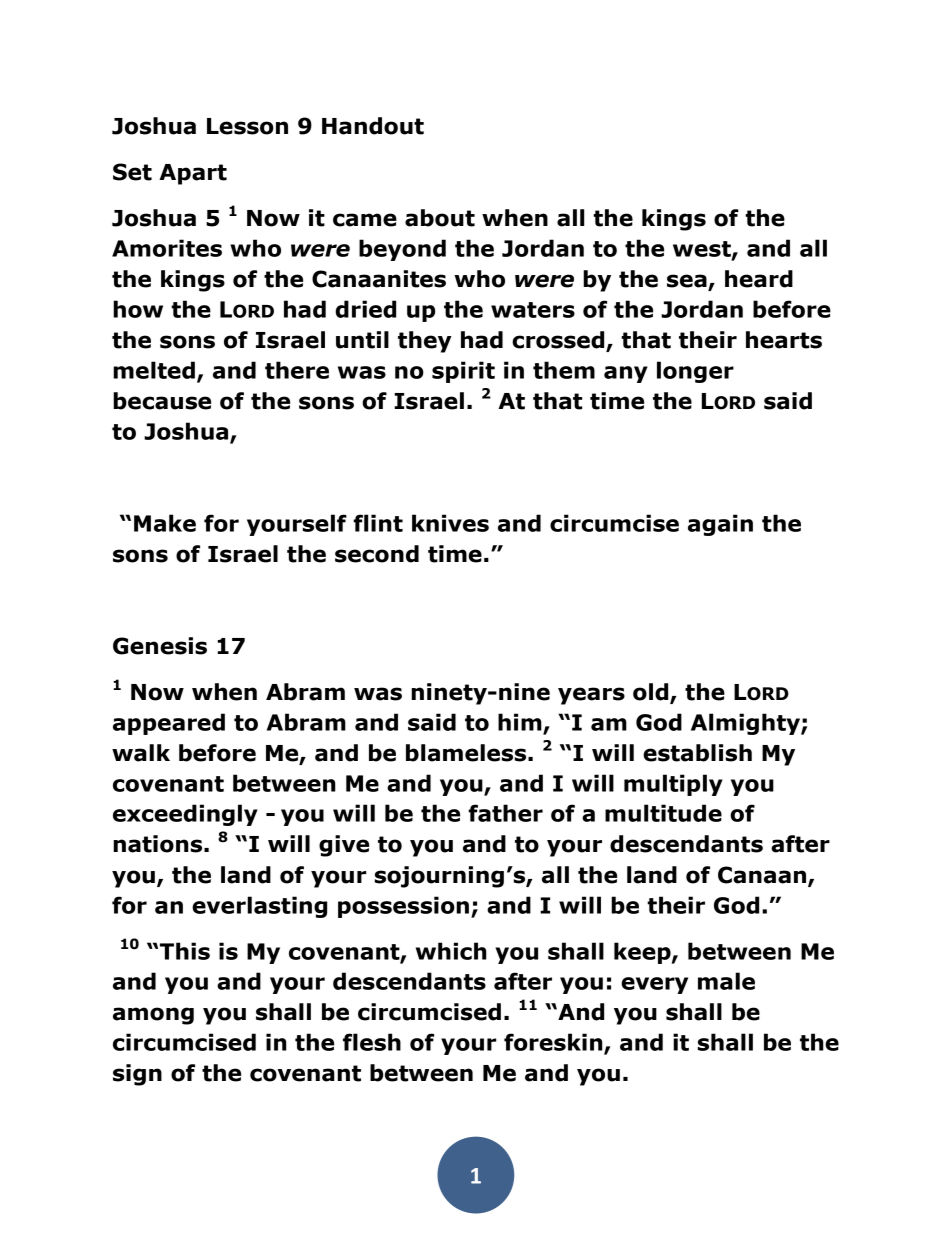 Image resolution: width=952 pixels, height=1233 pixels. I want to click on appeared, so click(169, 724).
